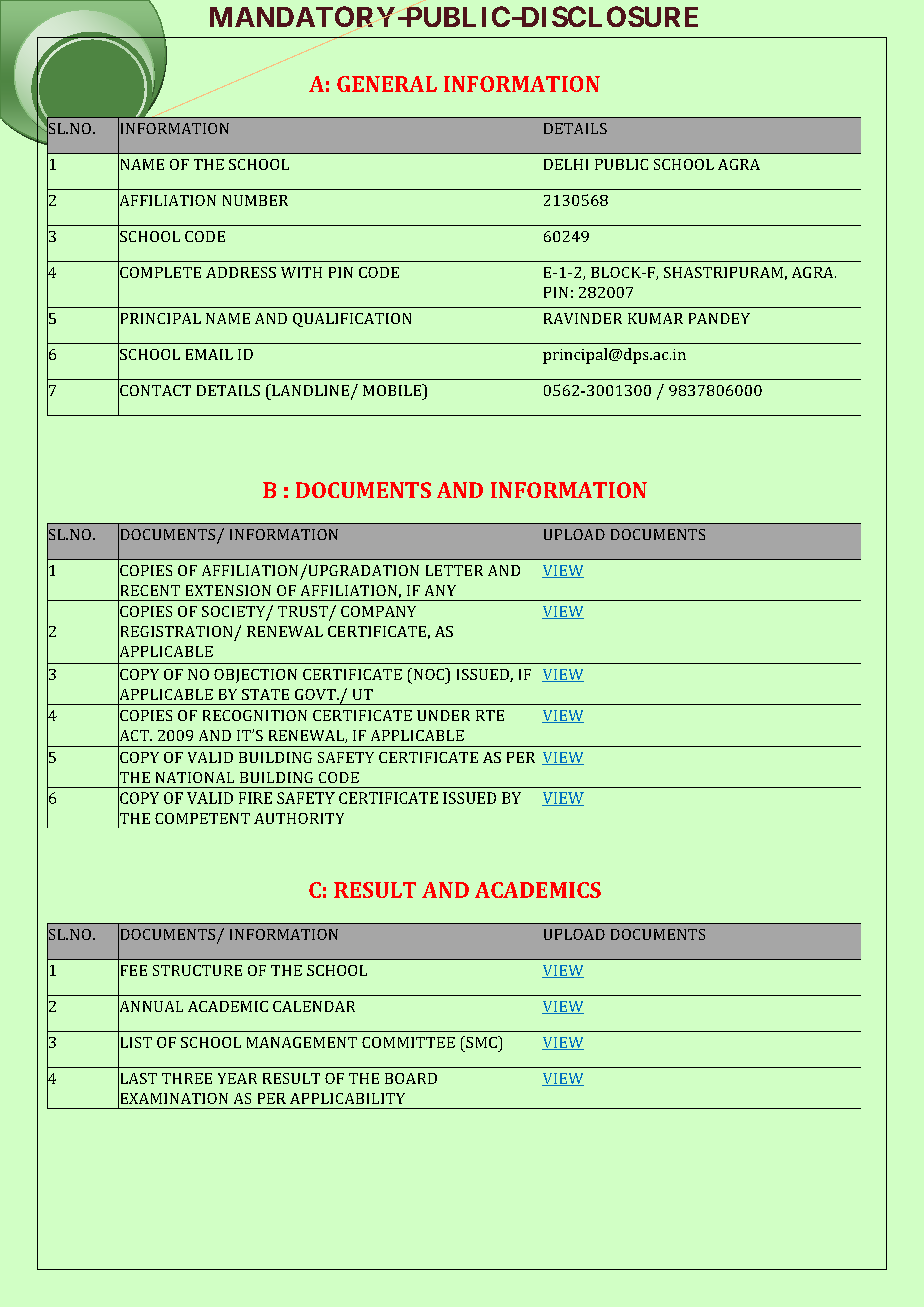 The width and height of the image is (924, 1307). Describe the element at coordinates (490, 715) in the image. I see `RTE` at that location.
